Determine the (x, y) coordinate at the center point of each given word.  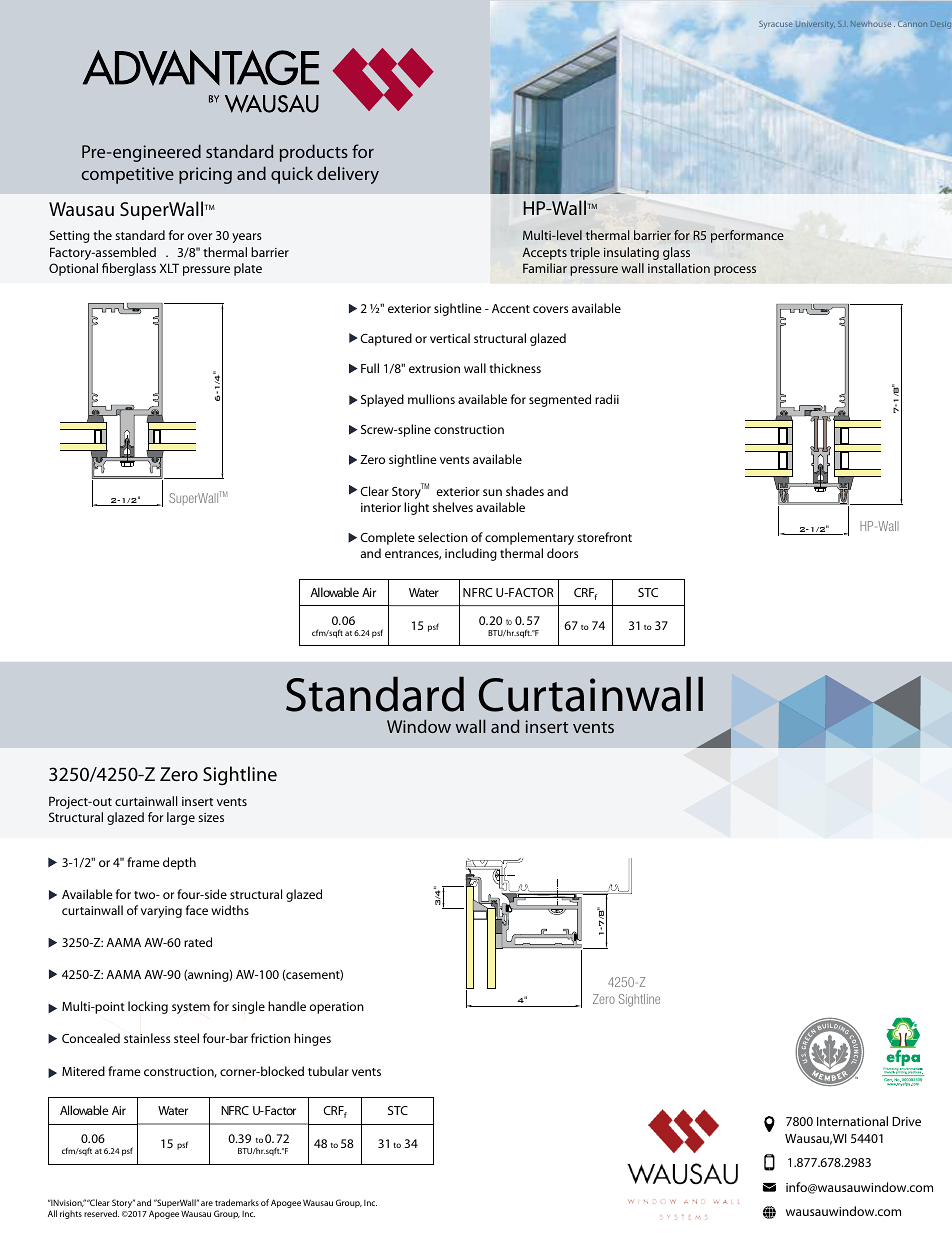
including (471, 554)
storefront (604, 537)
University (815, 25)
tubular (328, 1071)
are (207, 1203)
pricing (205, 175)
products (314, 153)
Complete (387, 538)
